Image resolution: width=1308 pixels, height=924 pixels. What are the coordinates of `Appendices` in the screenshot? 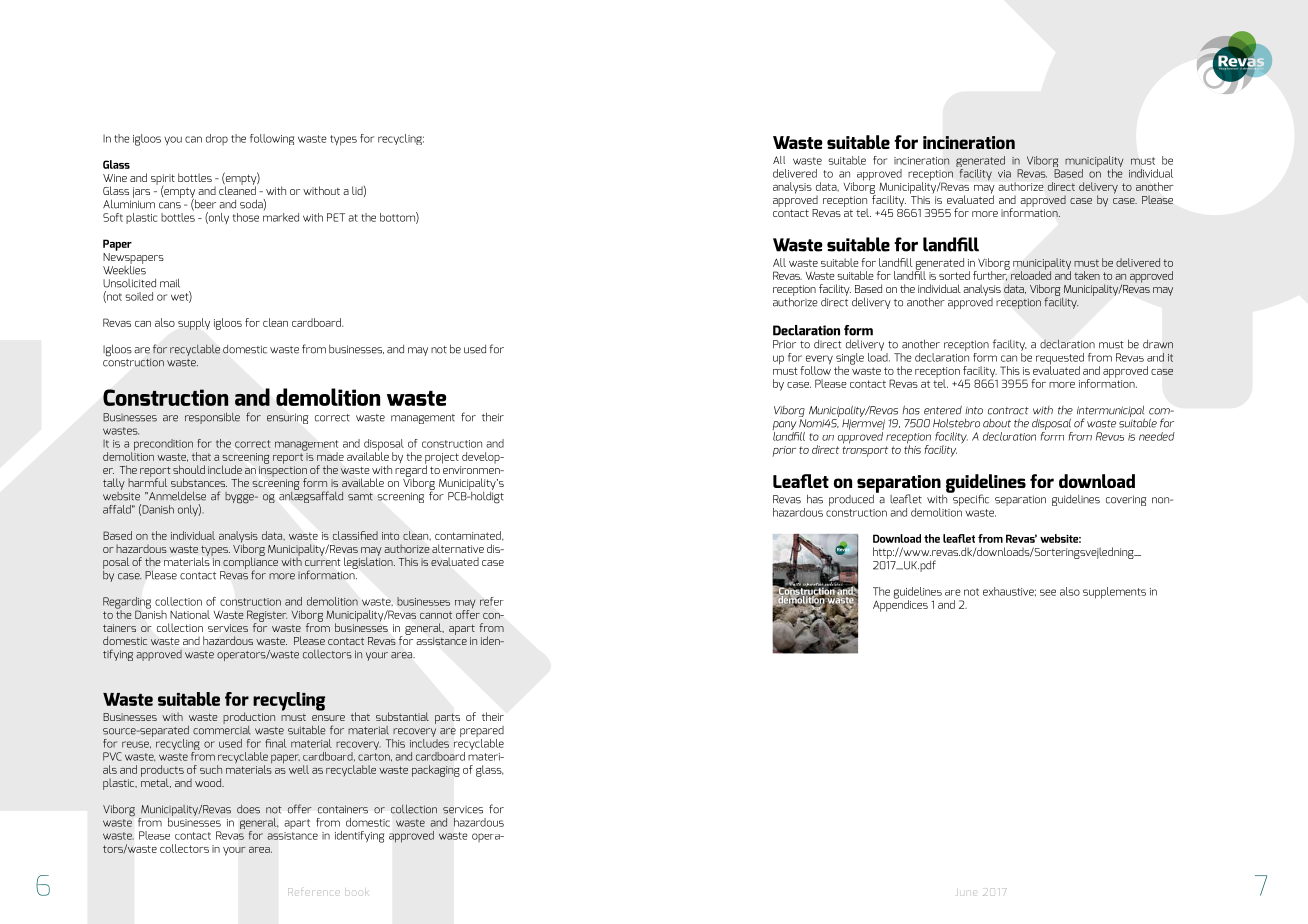 It's located at (900, 605).
